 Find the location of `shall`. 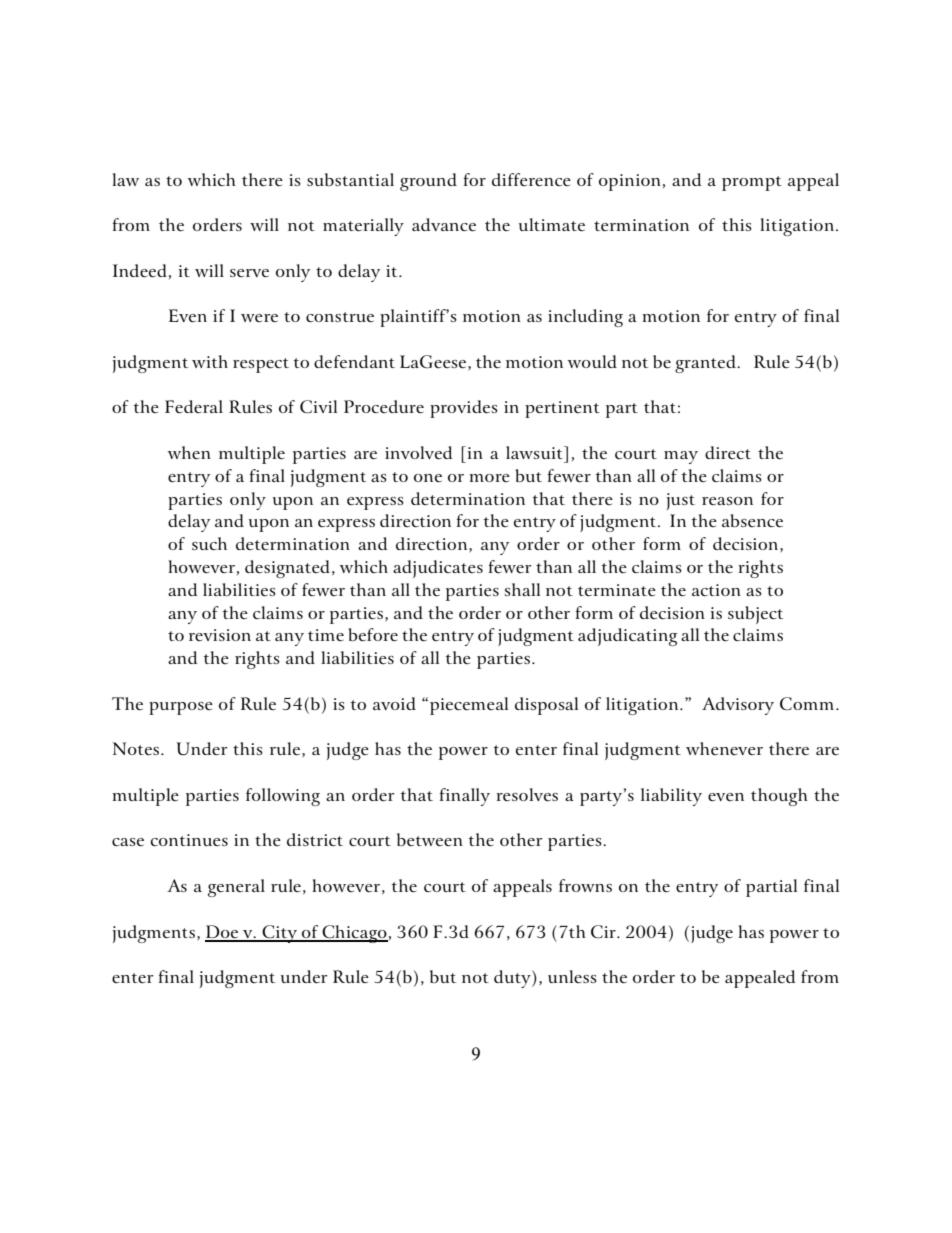

shall is located at coordinates (522, 589).
